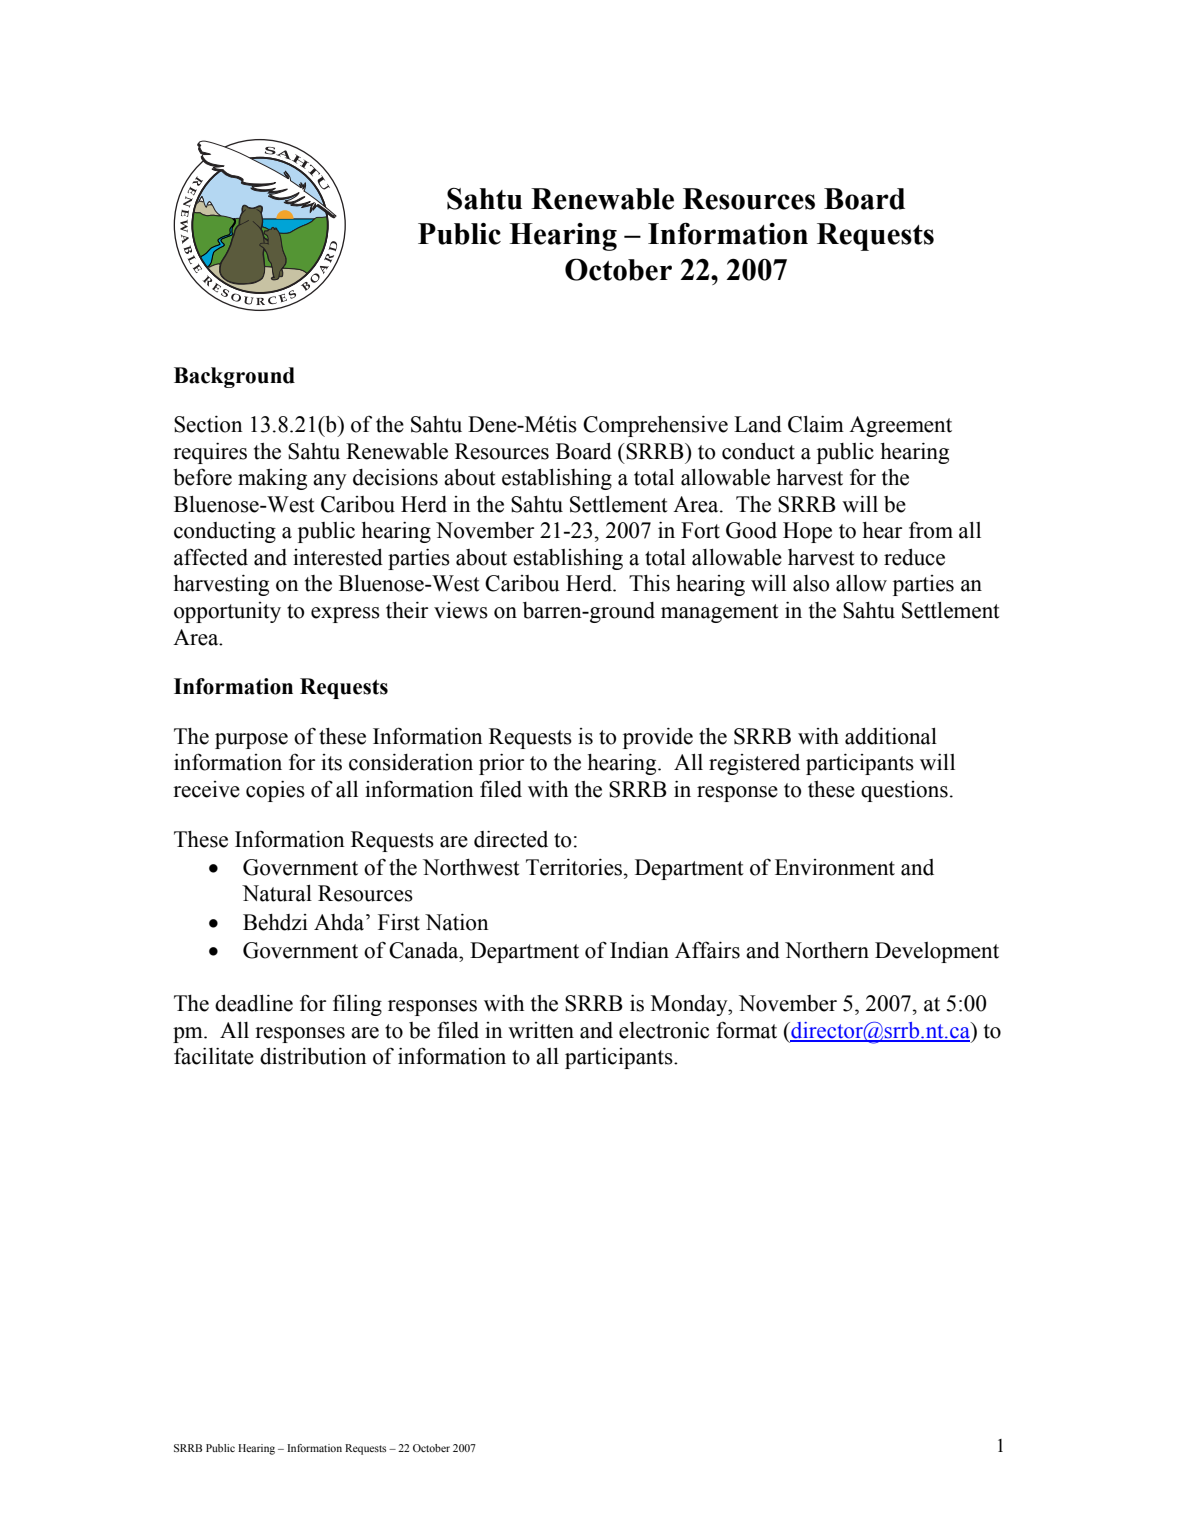 This screenshot has width=1179, height=1525. Describe the element at coordinates (811, 583) in the screenshot. I see `also` at that location.
